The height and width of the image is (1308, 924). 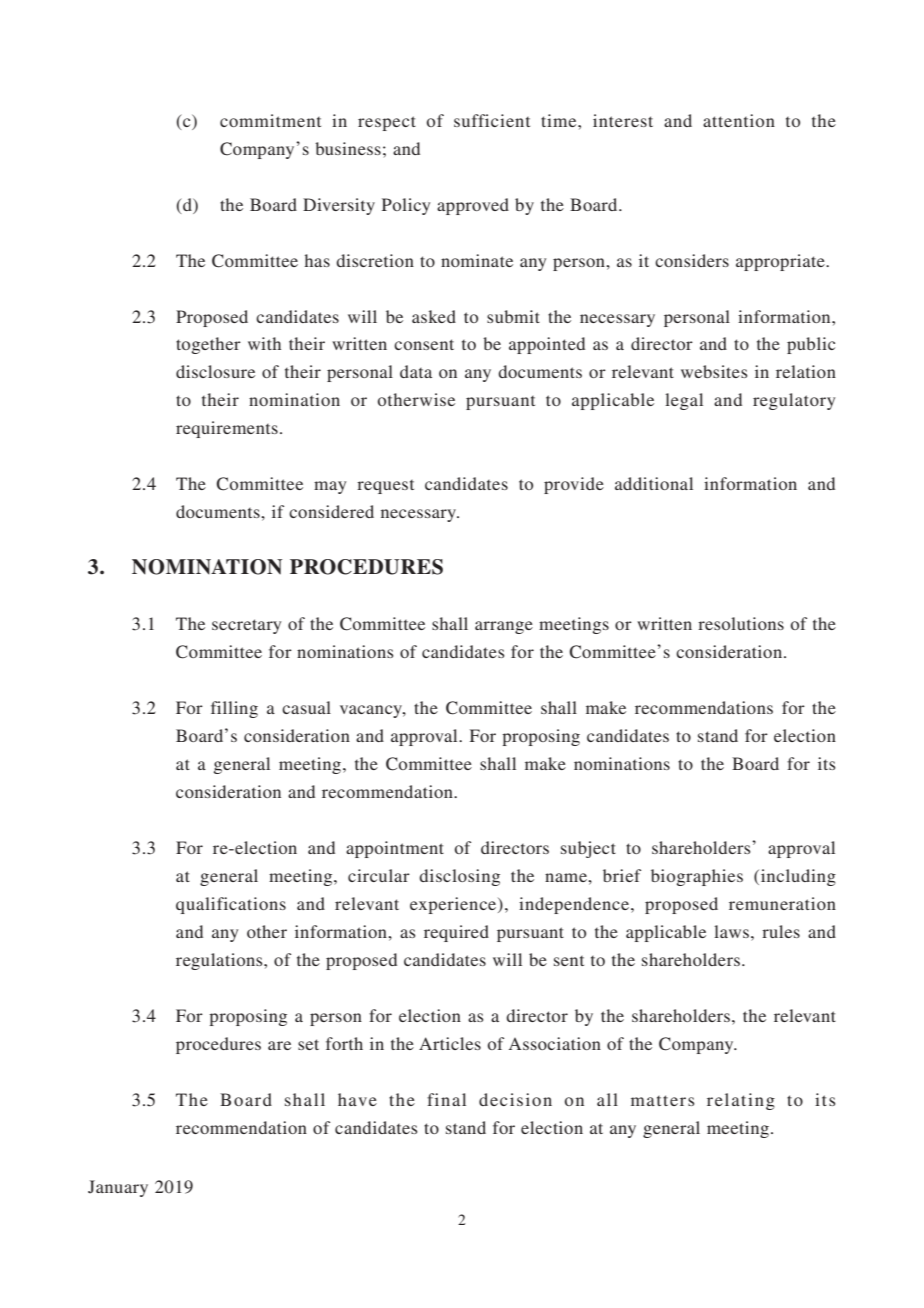 I want to click on final, so click(x=446, y=1099).
